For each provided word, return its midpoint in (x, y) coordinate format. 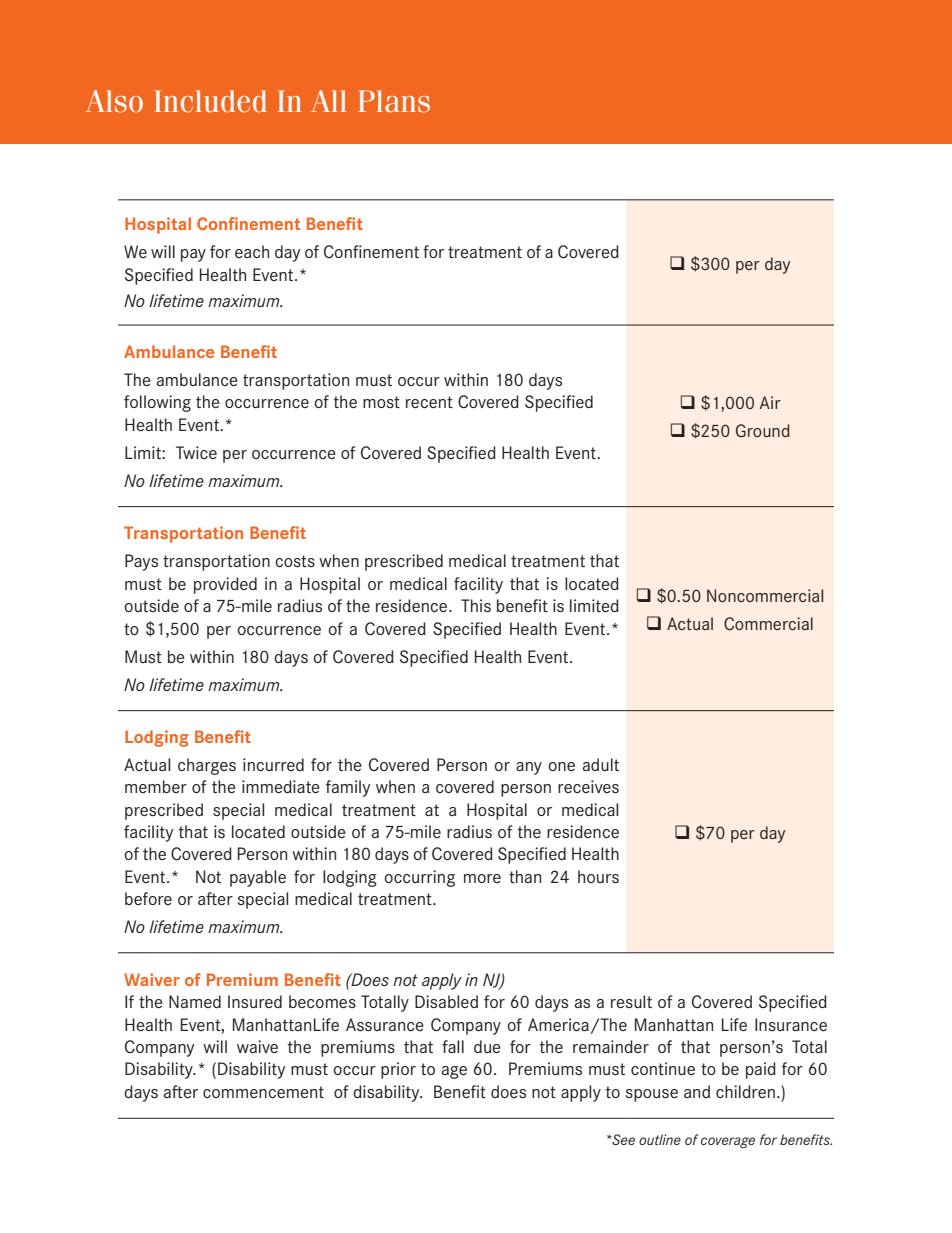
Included (210, 101)
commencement (263, 1092)
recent (429, 402)
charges (207, 766)
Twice (196, 452)
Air (770, 402)
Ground (763, 430)
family (348, 788)
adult (600, 764)
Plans (394, 101)
